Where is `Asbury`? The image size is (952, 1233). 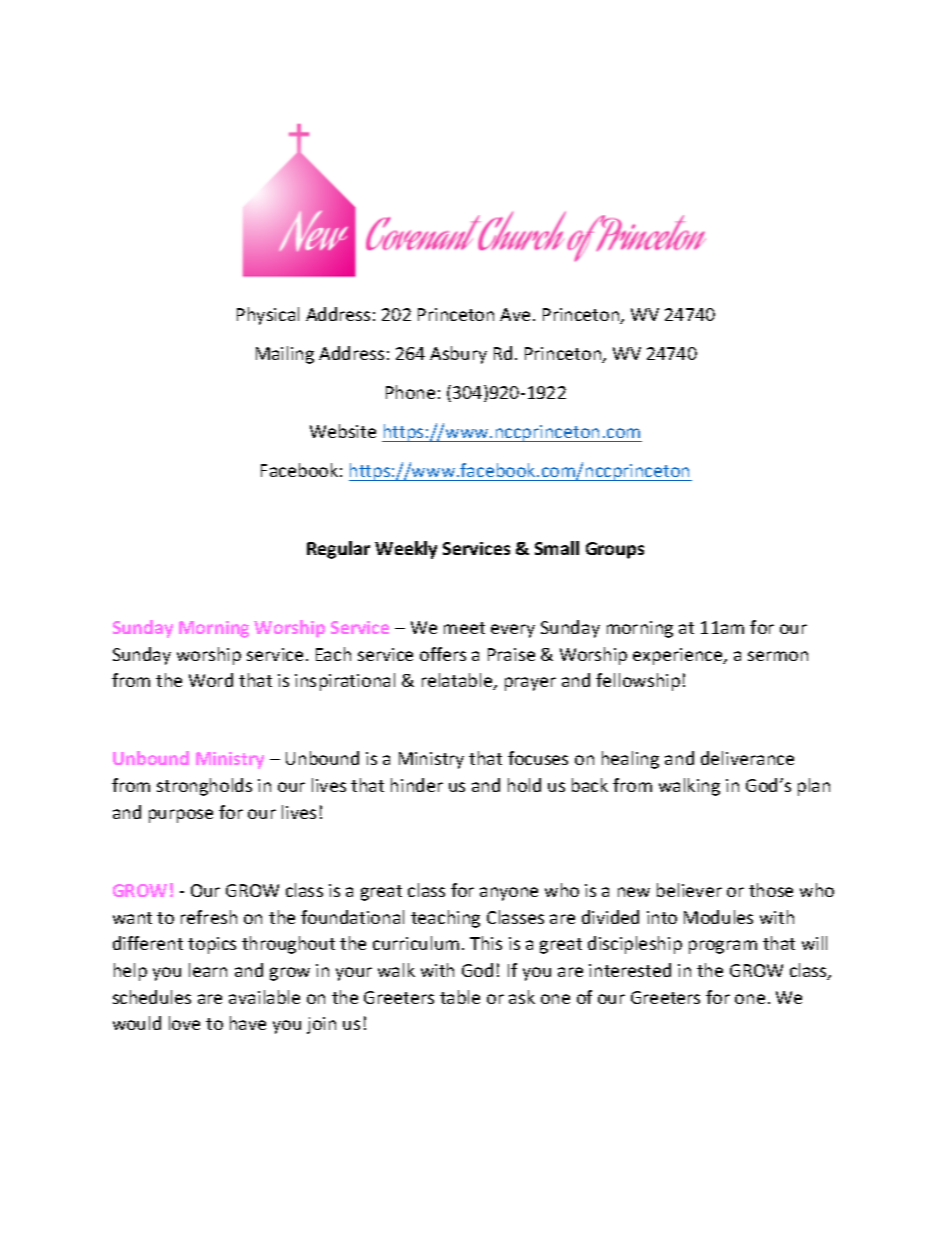 Asbury is located at coordinates (458, 355).
